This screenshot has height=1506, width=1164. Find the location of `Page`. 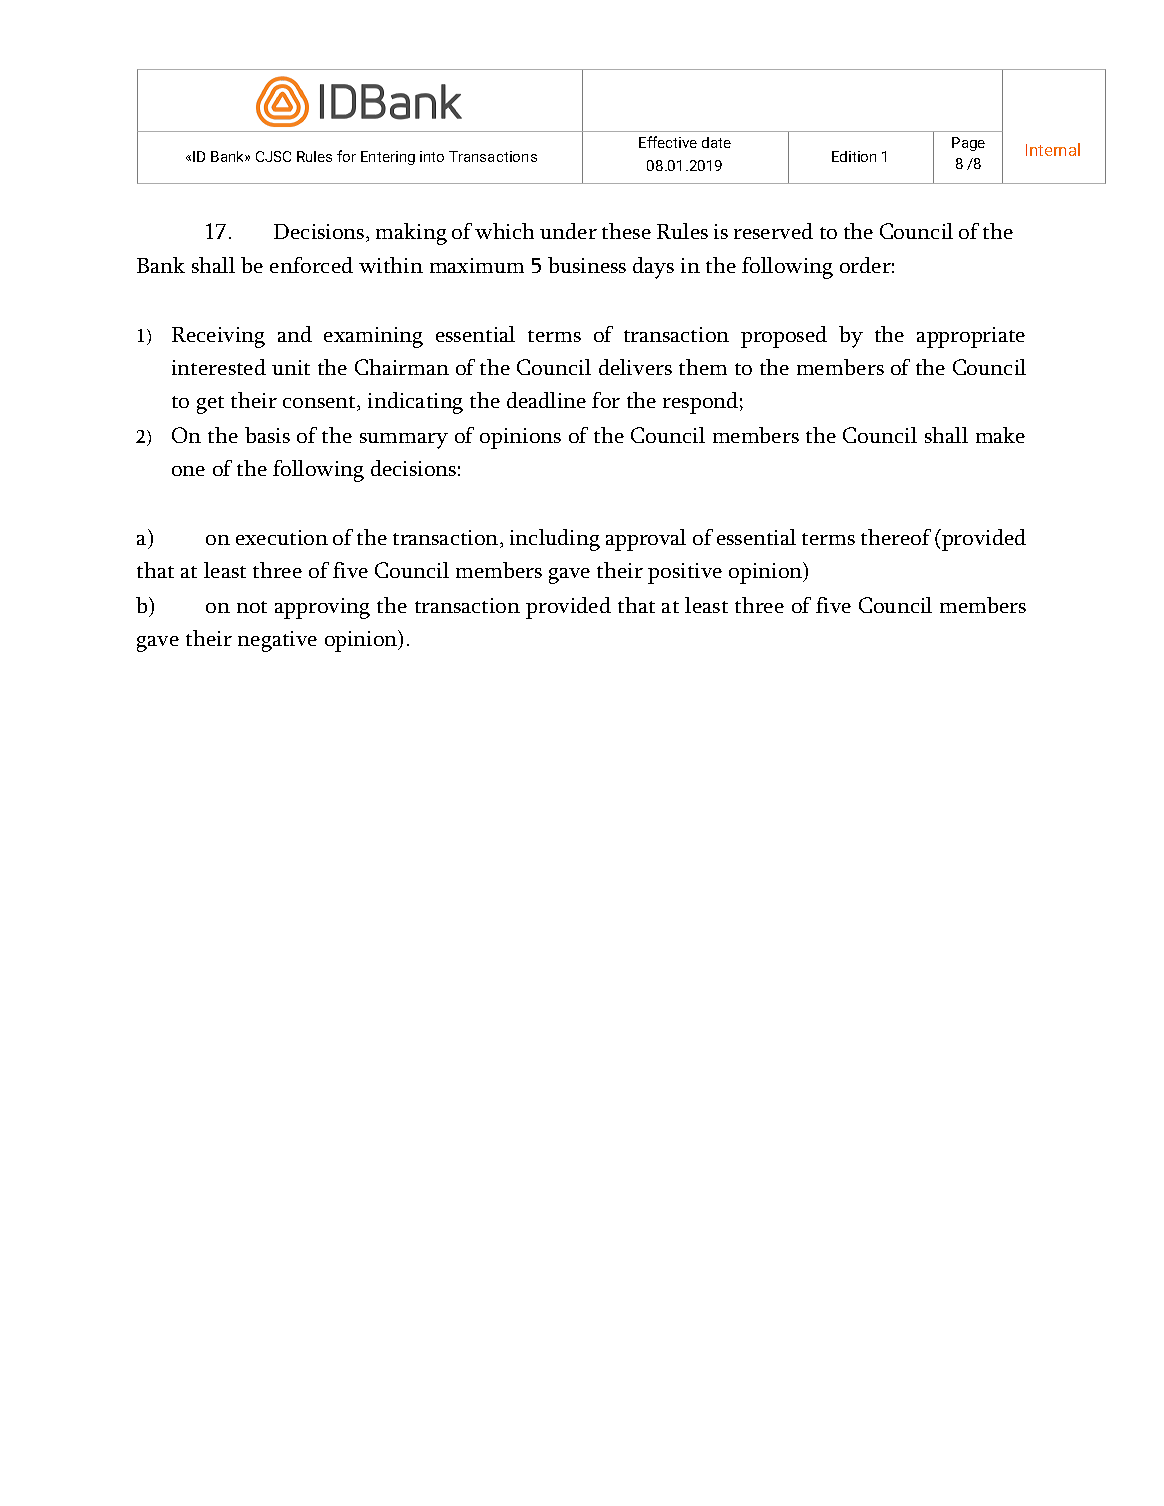

Page is located at coordinates (968, 144).
